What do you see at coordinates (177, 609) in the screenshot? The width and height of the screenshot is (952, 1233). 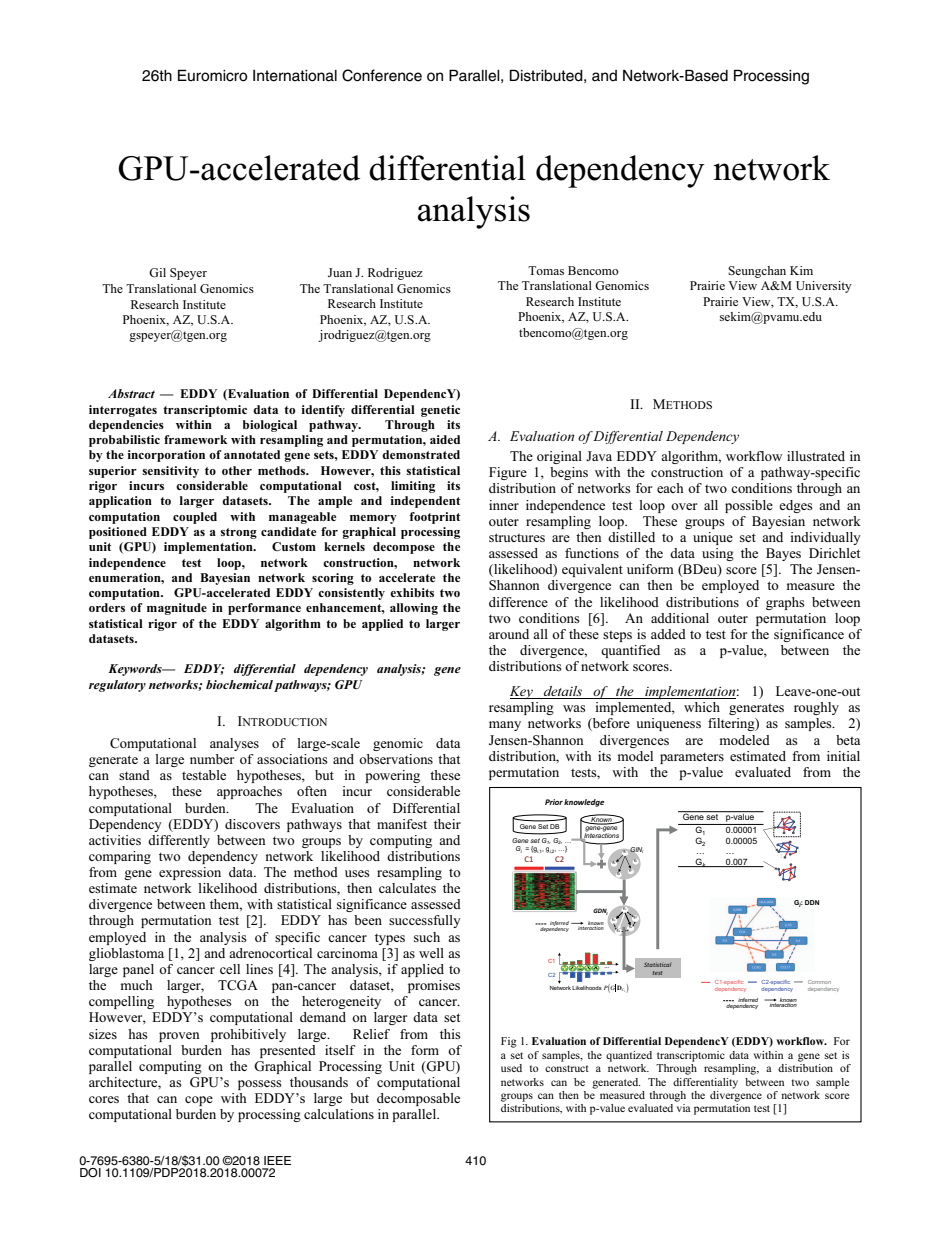 I see `magnitude` at bounding box center [177, 609].
